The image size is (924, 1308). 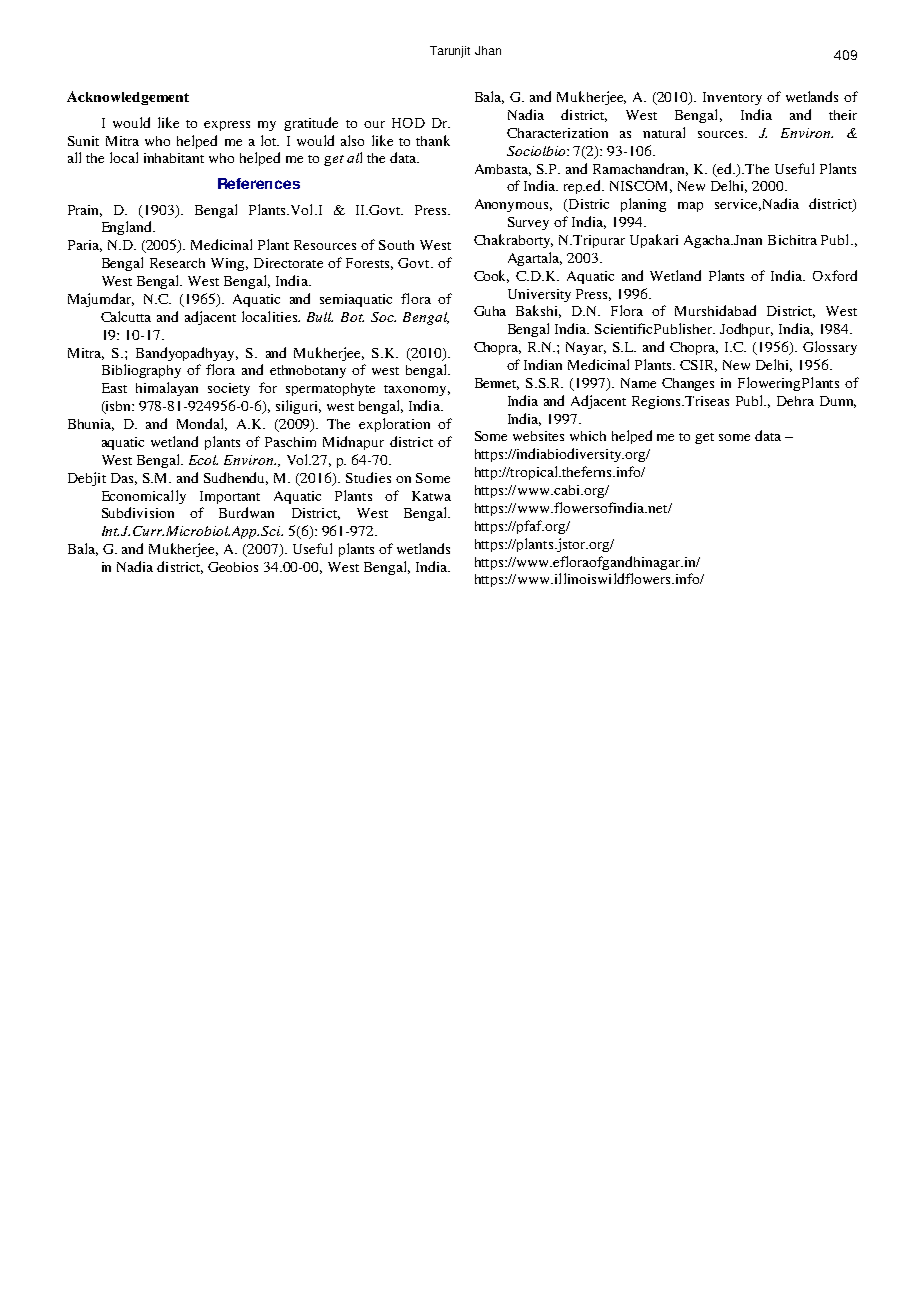 What do you see at coordinates (838, 402) in the screenshot?
I see `Dunn` at bounding box center [838, 402].
